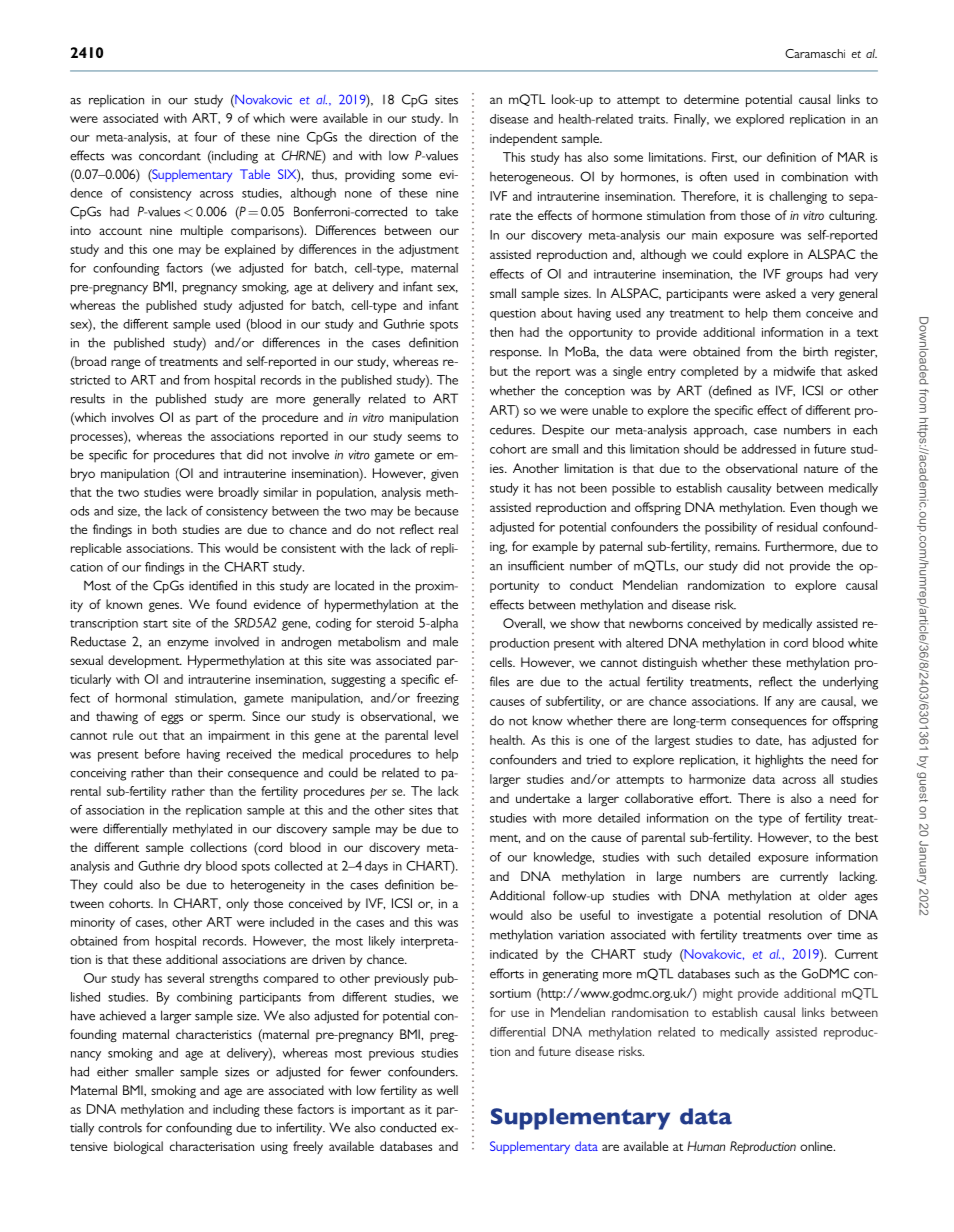  What do you see at coordinates (187, 645) in the document?
I see `enzyme` at bounding box center [187, 645].
